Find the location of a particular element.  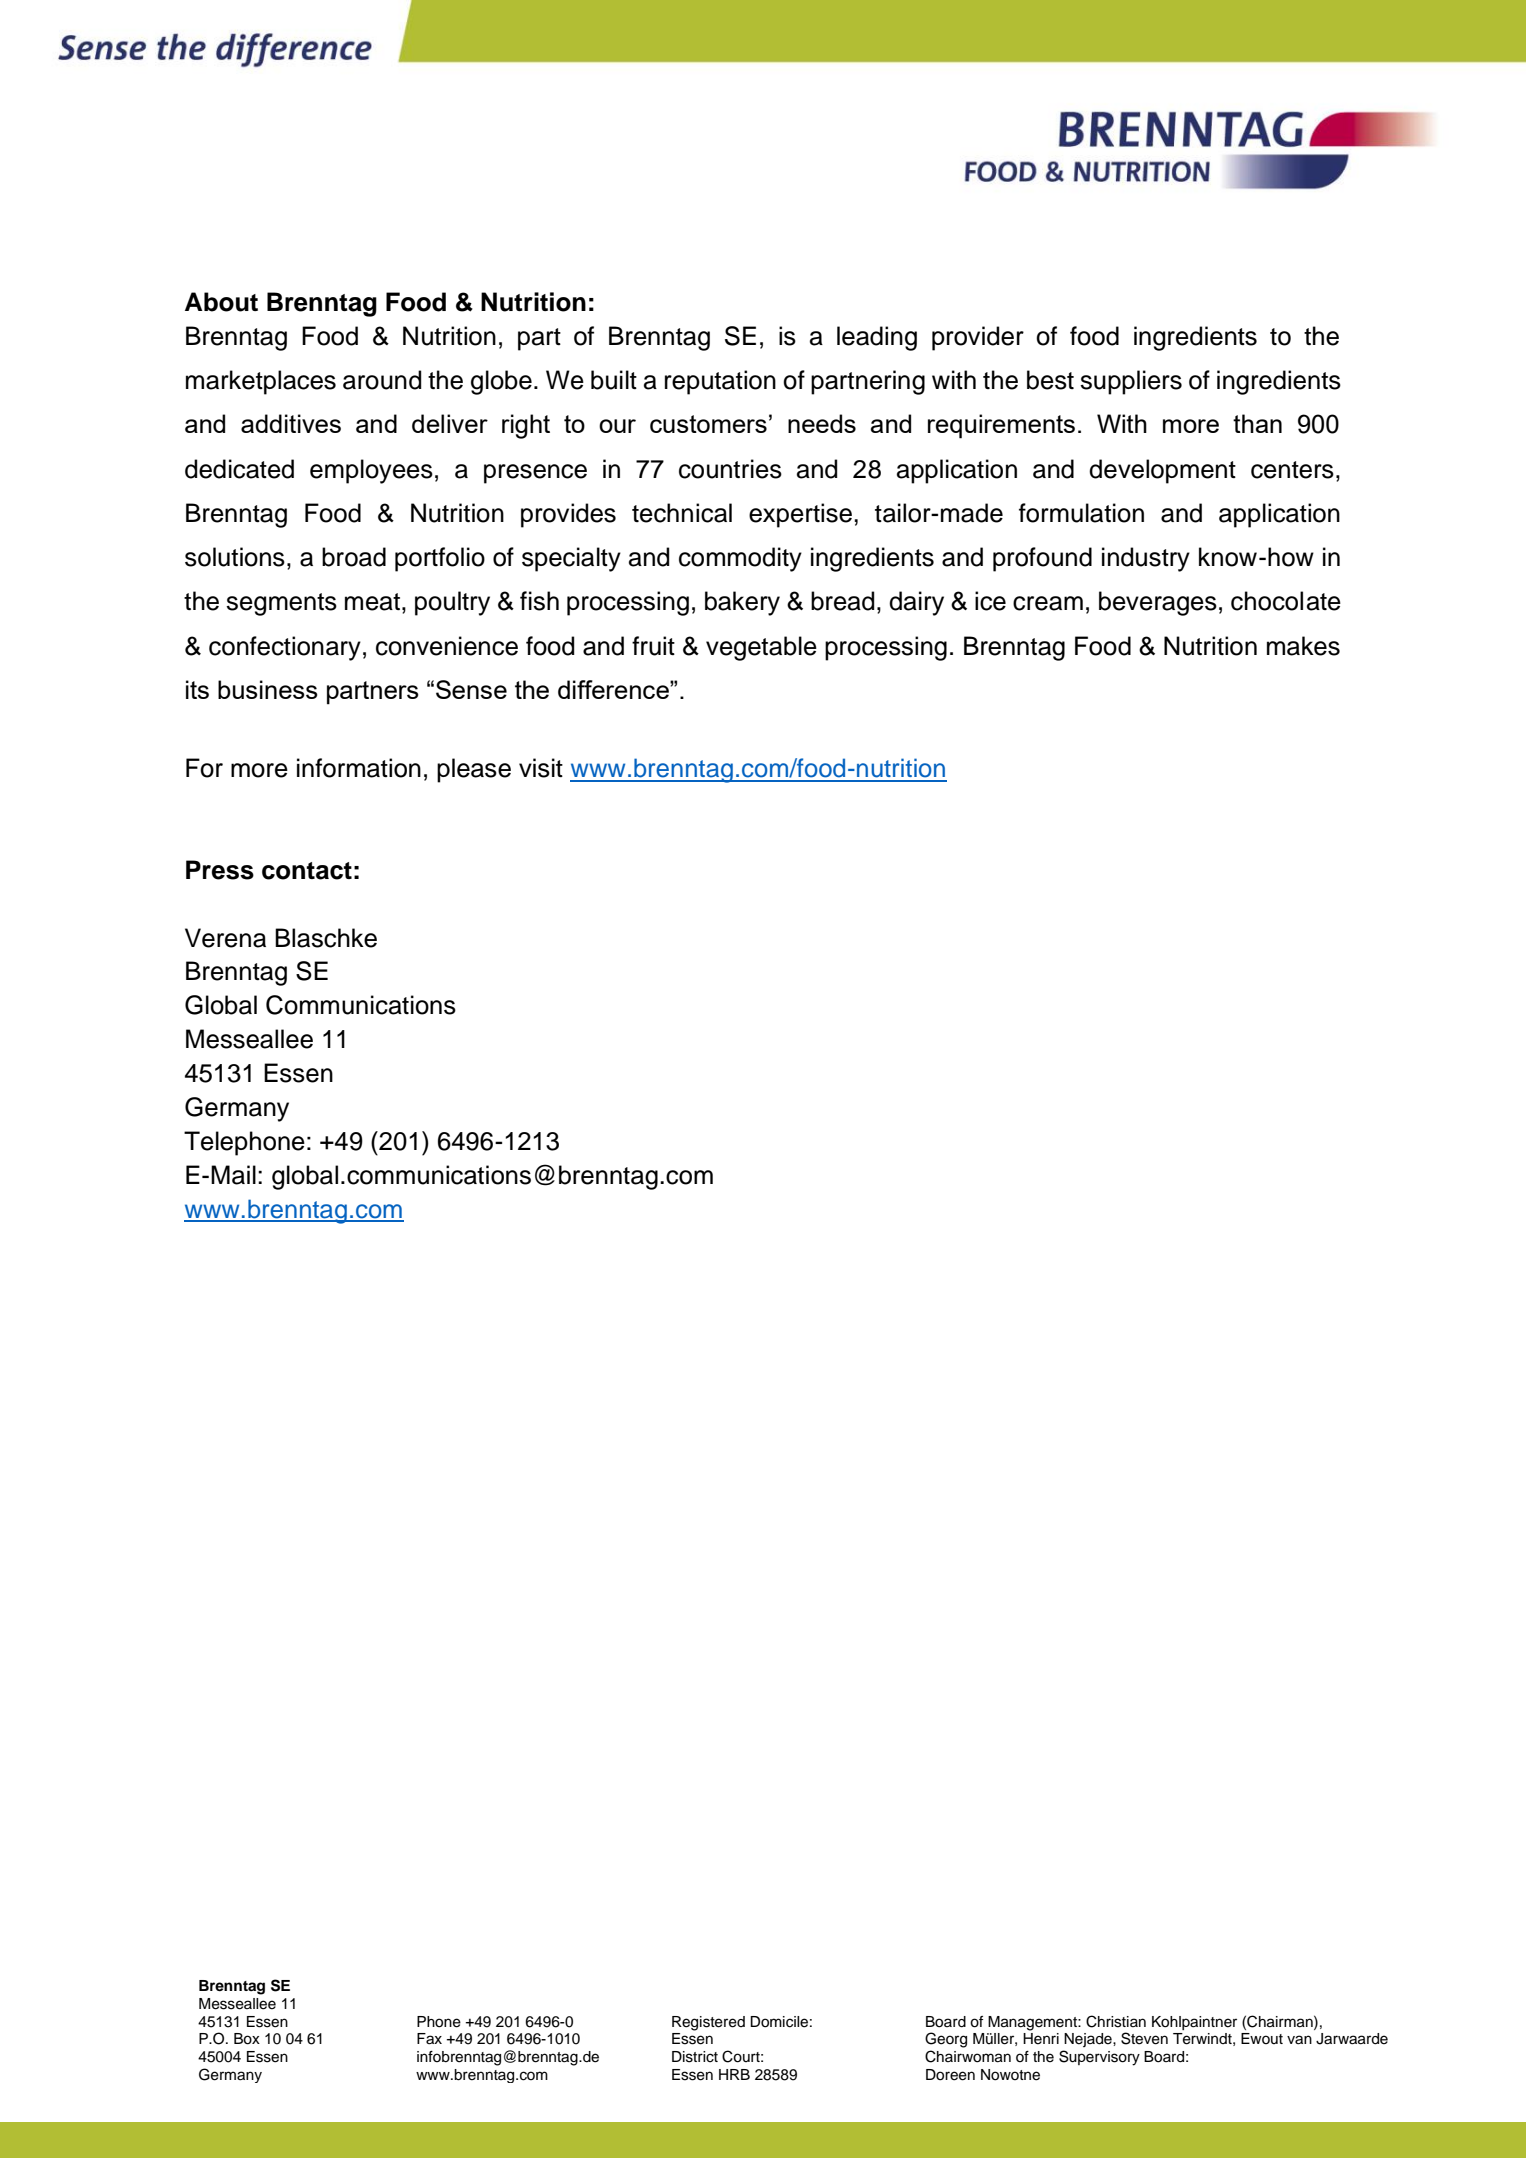

around is located at coordinates (382, 380).
